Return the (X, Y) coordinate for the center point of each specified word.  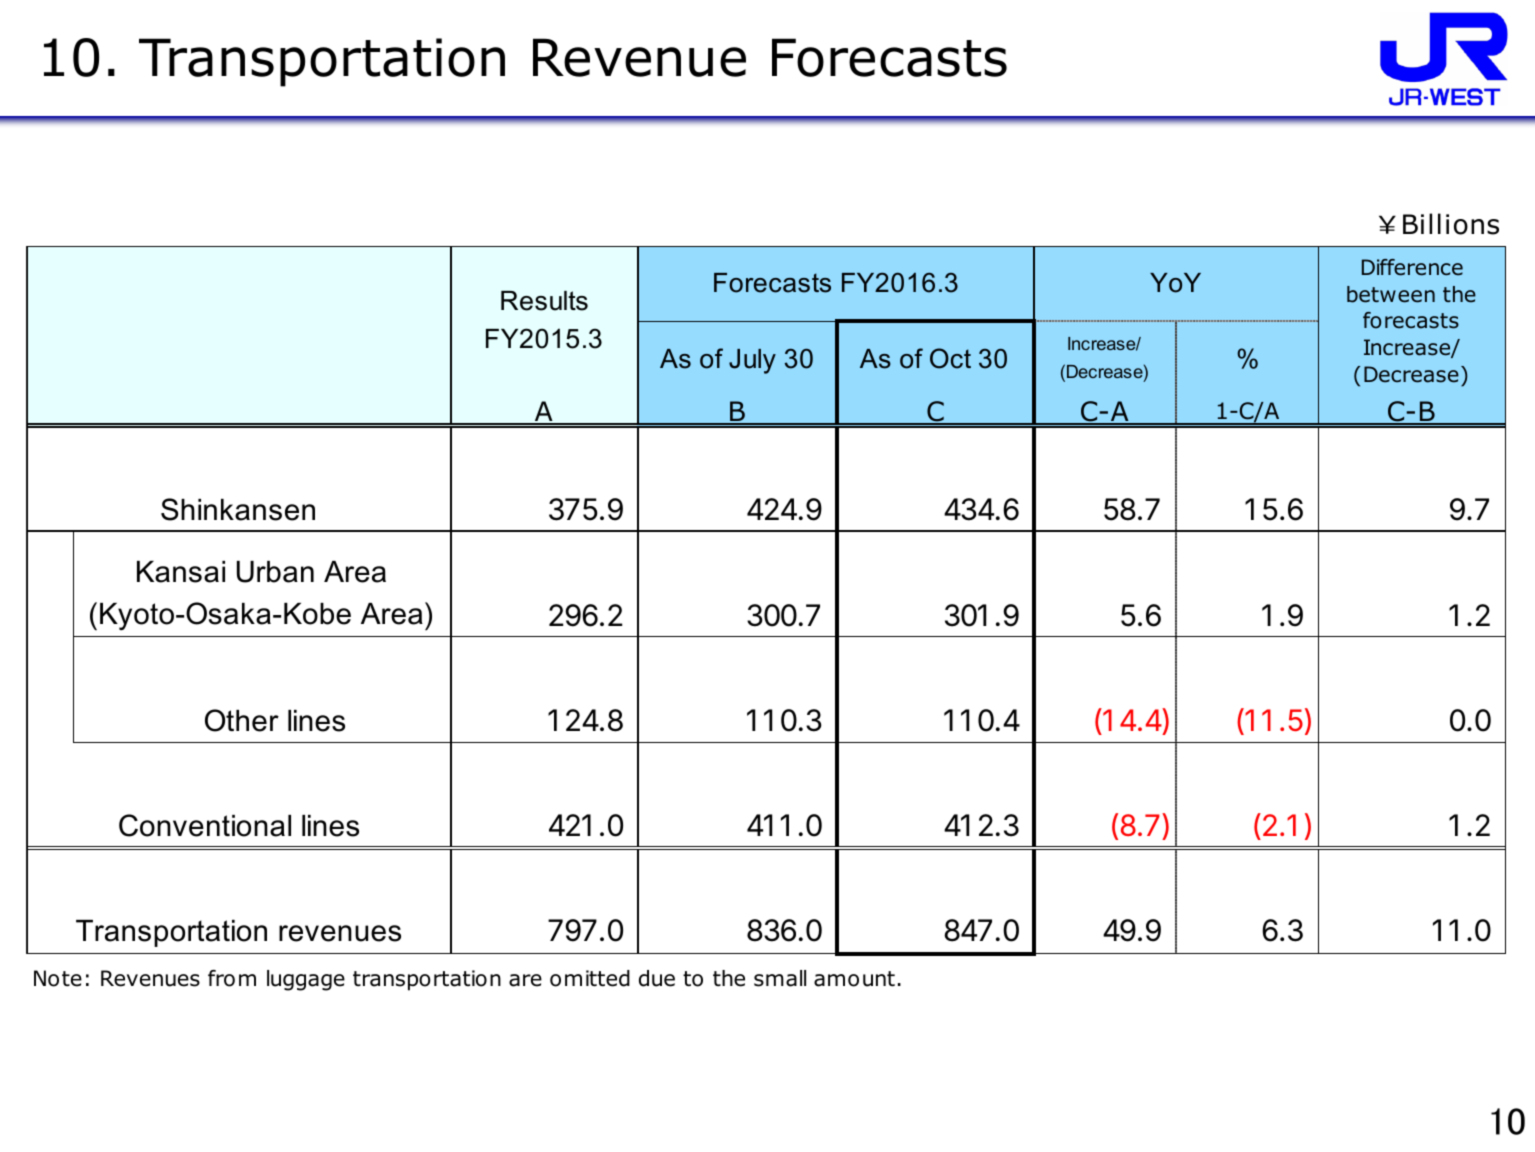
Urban (275, 572)
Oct (950, 358)
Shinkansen (238, 509)
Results (544, 301)
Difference (1412, 267)
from (232, 978)
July (752, 361)
